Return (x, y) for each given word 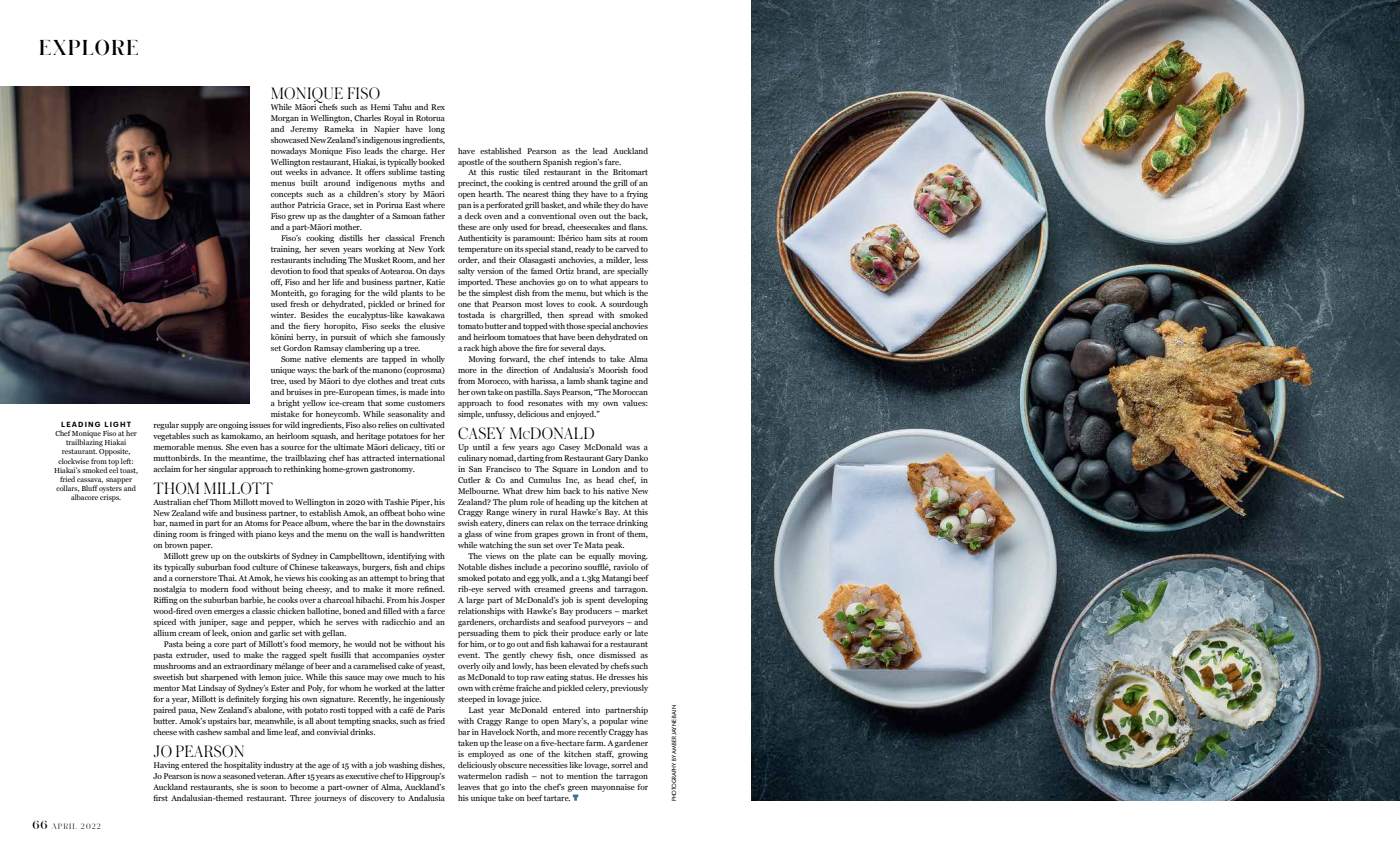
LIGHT (117, 424)
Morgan (285, 119)
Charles (367, 118)
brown (176, 545)
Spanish (557, 163)
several (573, 348)
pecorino (566, 568)
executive (362, 776)
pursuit (343, 338)
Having (166, 766)
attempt (384, 579)
